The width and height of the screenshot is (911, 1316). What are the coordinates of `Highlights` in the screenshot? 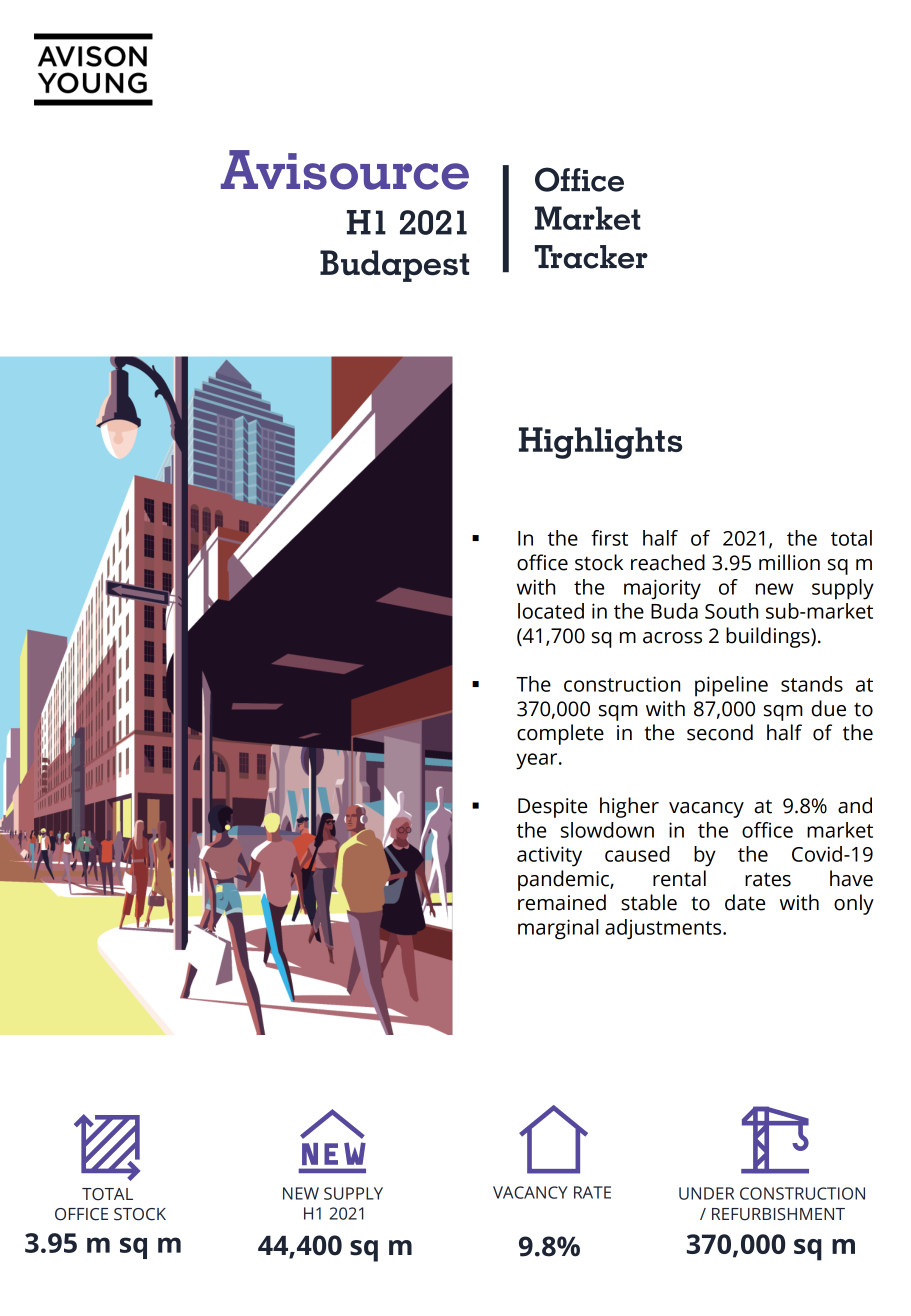 It's located at (600, 443).
